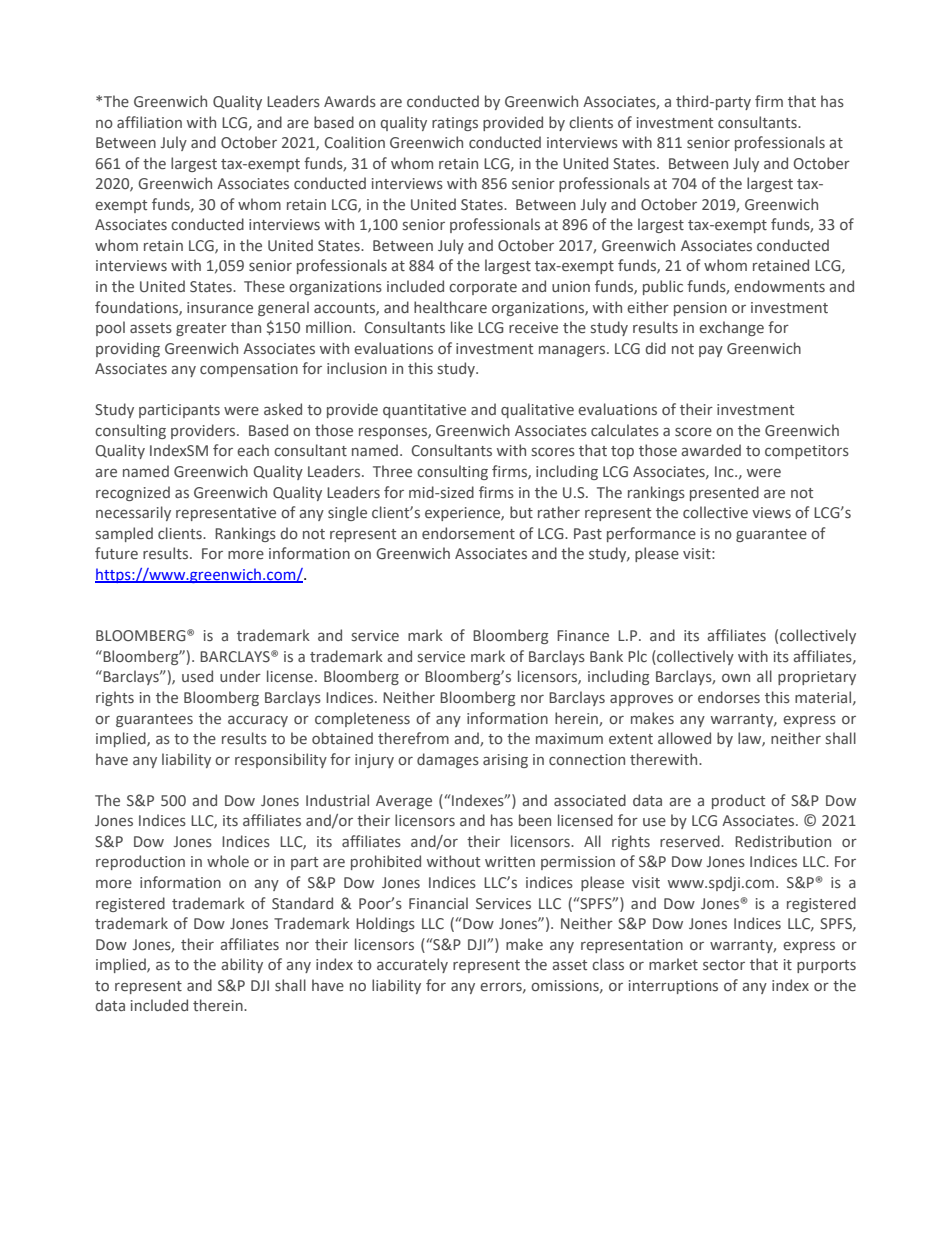  I want to click on sampled, so click(124, 534).
